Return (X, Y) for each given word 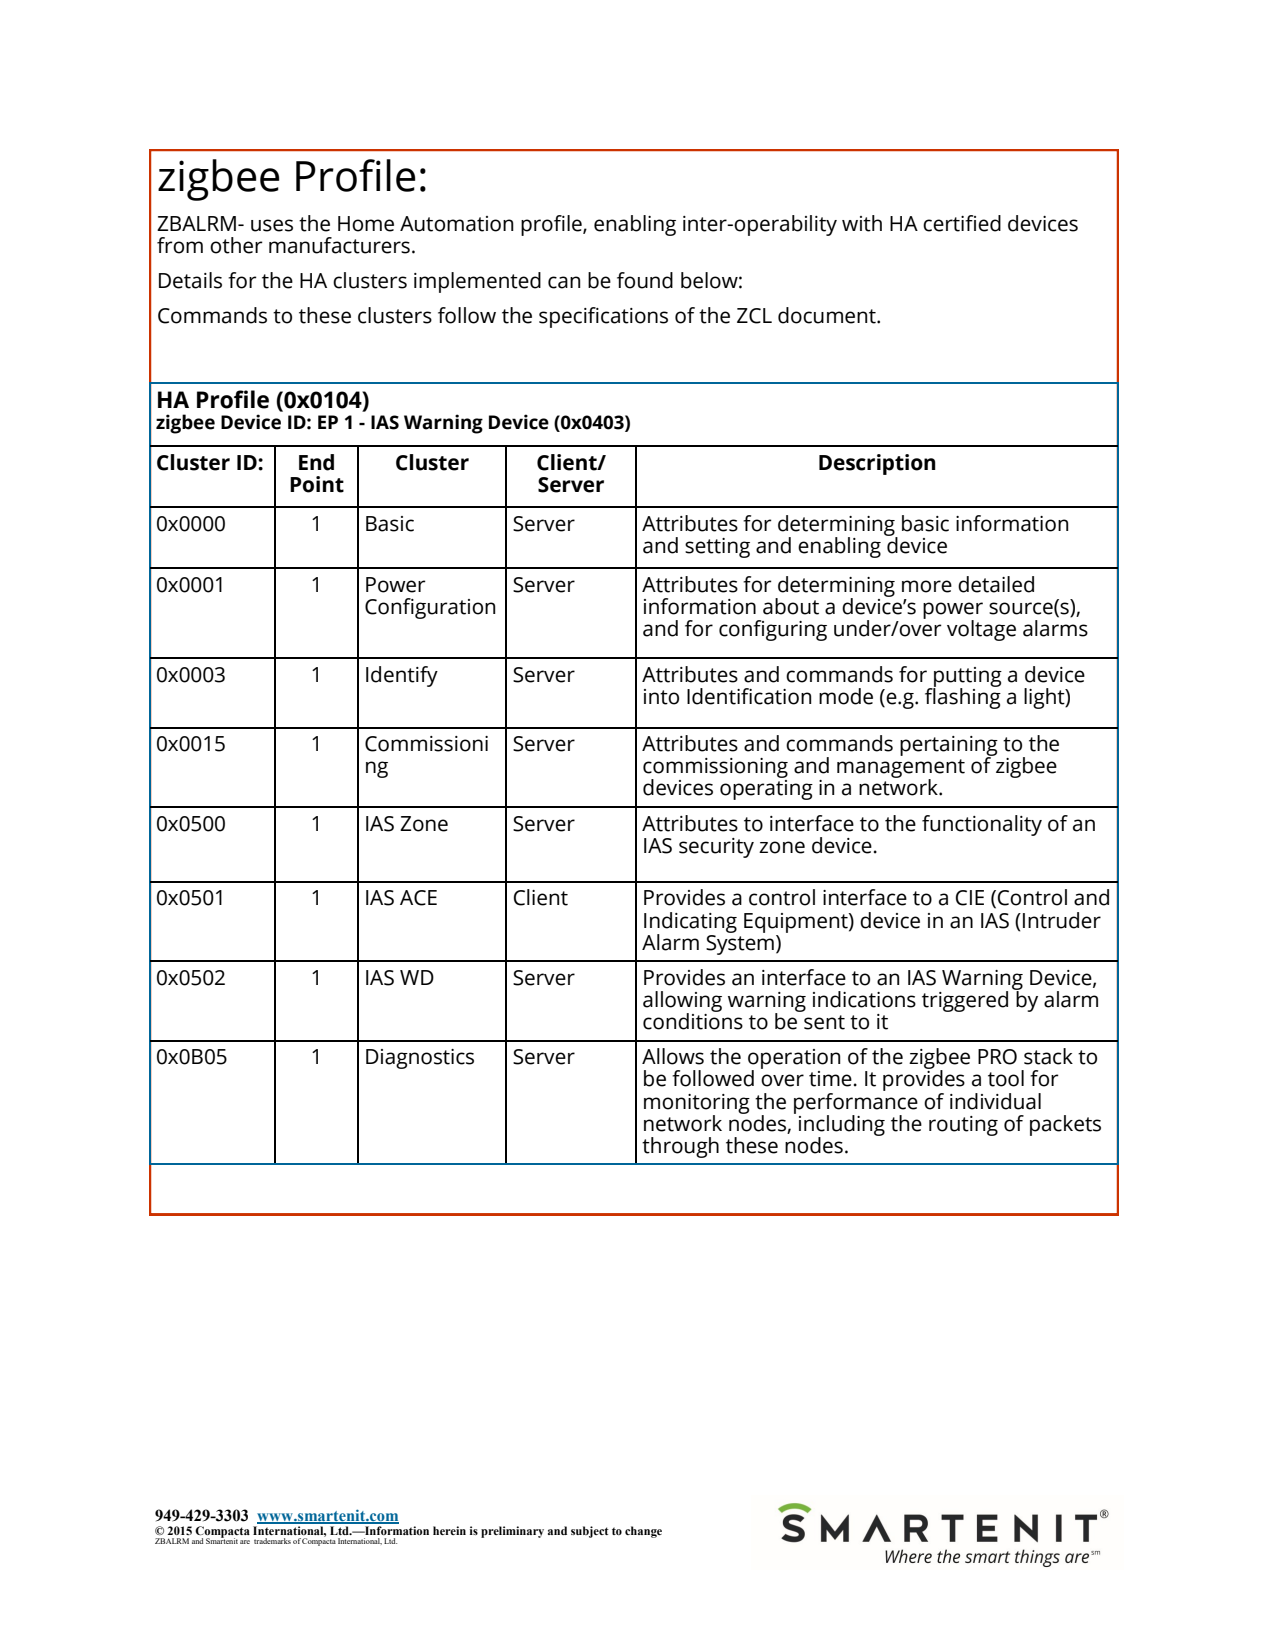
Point (317, 484)
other (236, 245)
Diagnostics (420, 1059)
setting (717, 548)
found (645, 280)
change (643, 1532)
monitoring (697, 1105)
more (927, 586)
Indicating (690, 923)
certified (962, 223)
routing (963, 1126)
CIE (970, 898)
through (680, 1147)
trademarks (272, 1541)
